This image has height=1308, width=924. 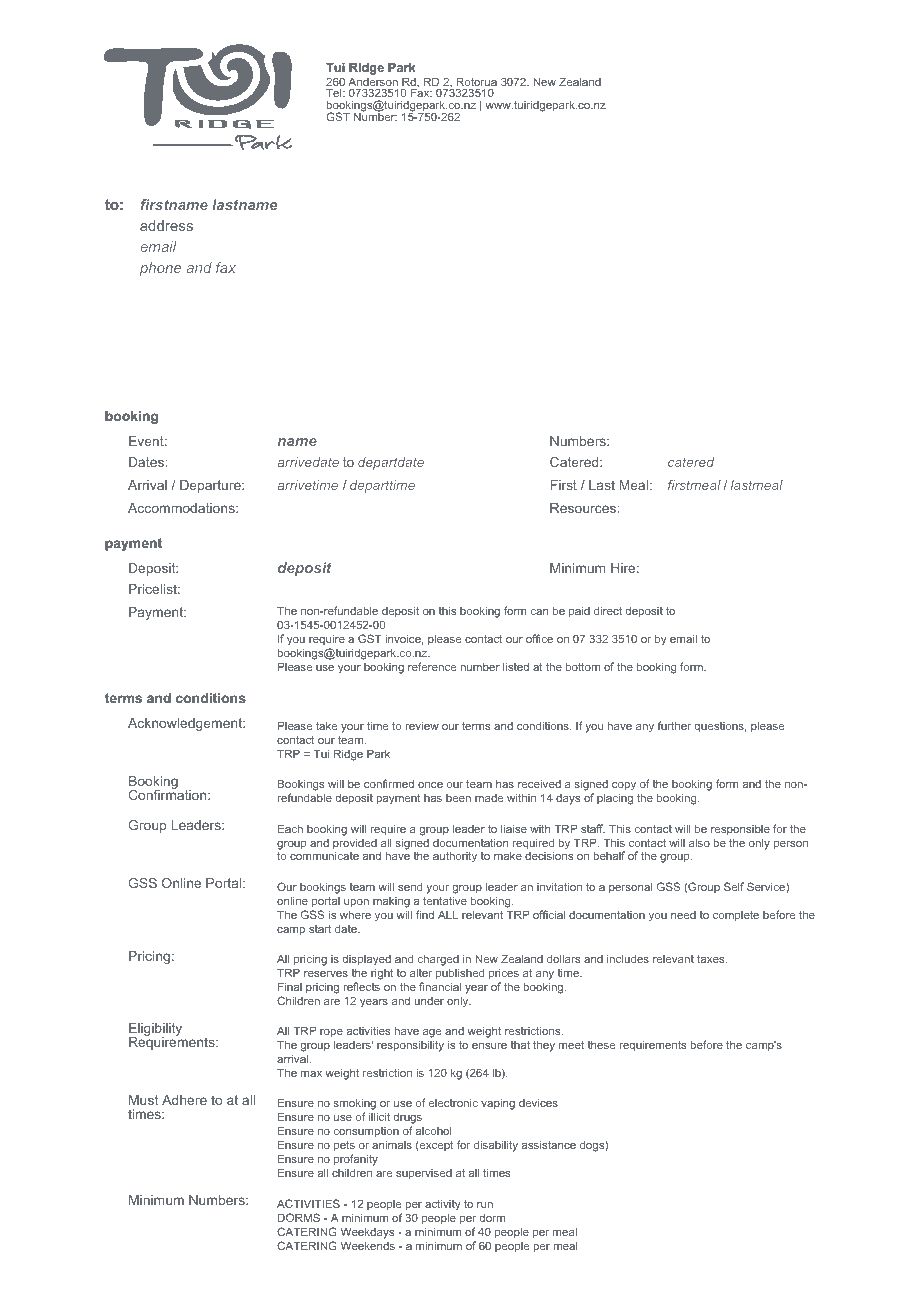 I want to click on can, so click(x=539, y=612).
